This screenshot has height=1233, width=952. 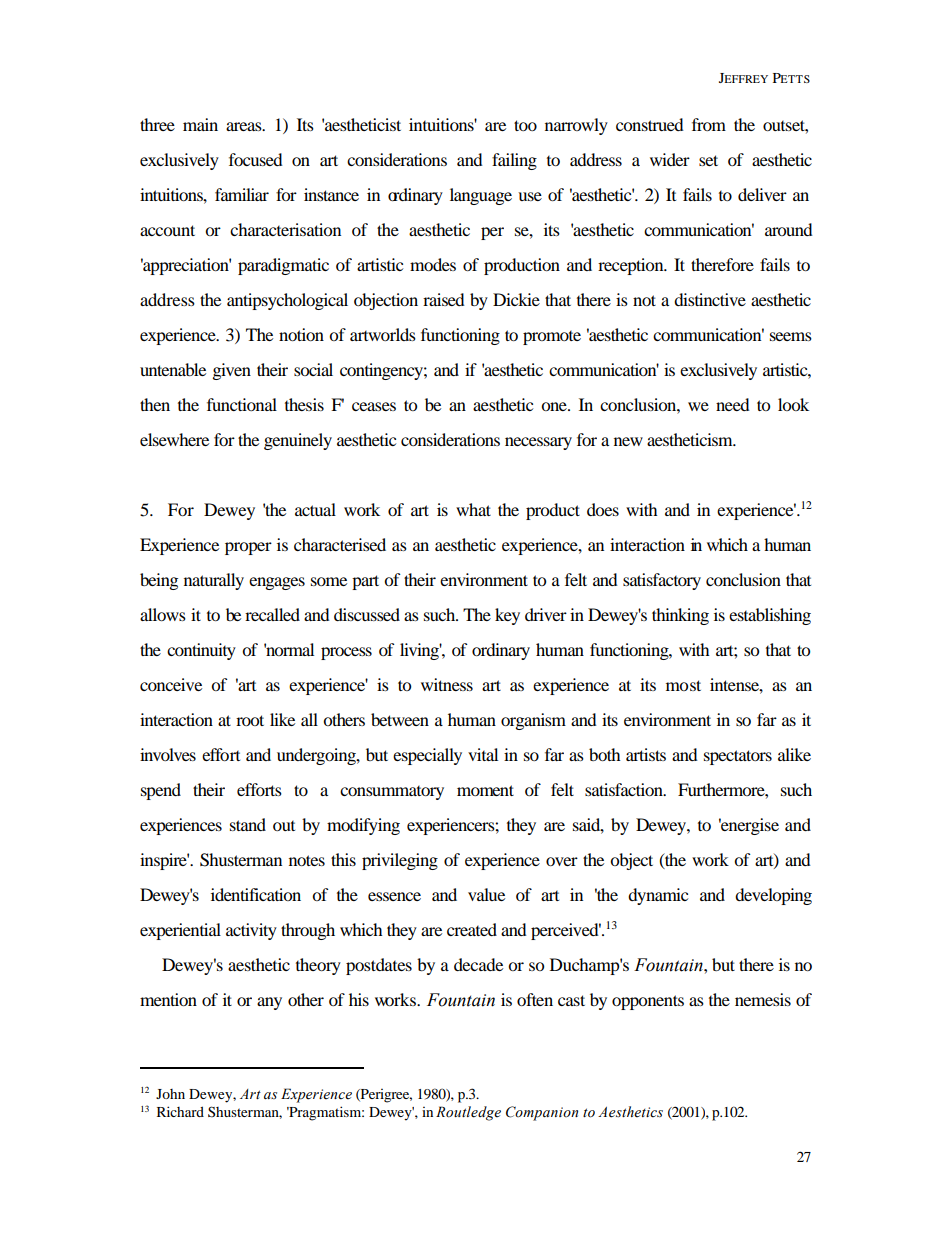 I want to click on key, so click(x=507, y=616).
